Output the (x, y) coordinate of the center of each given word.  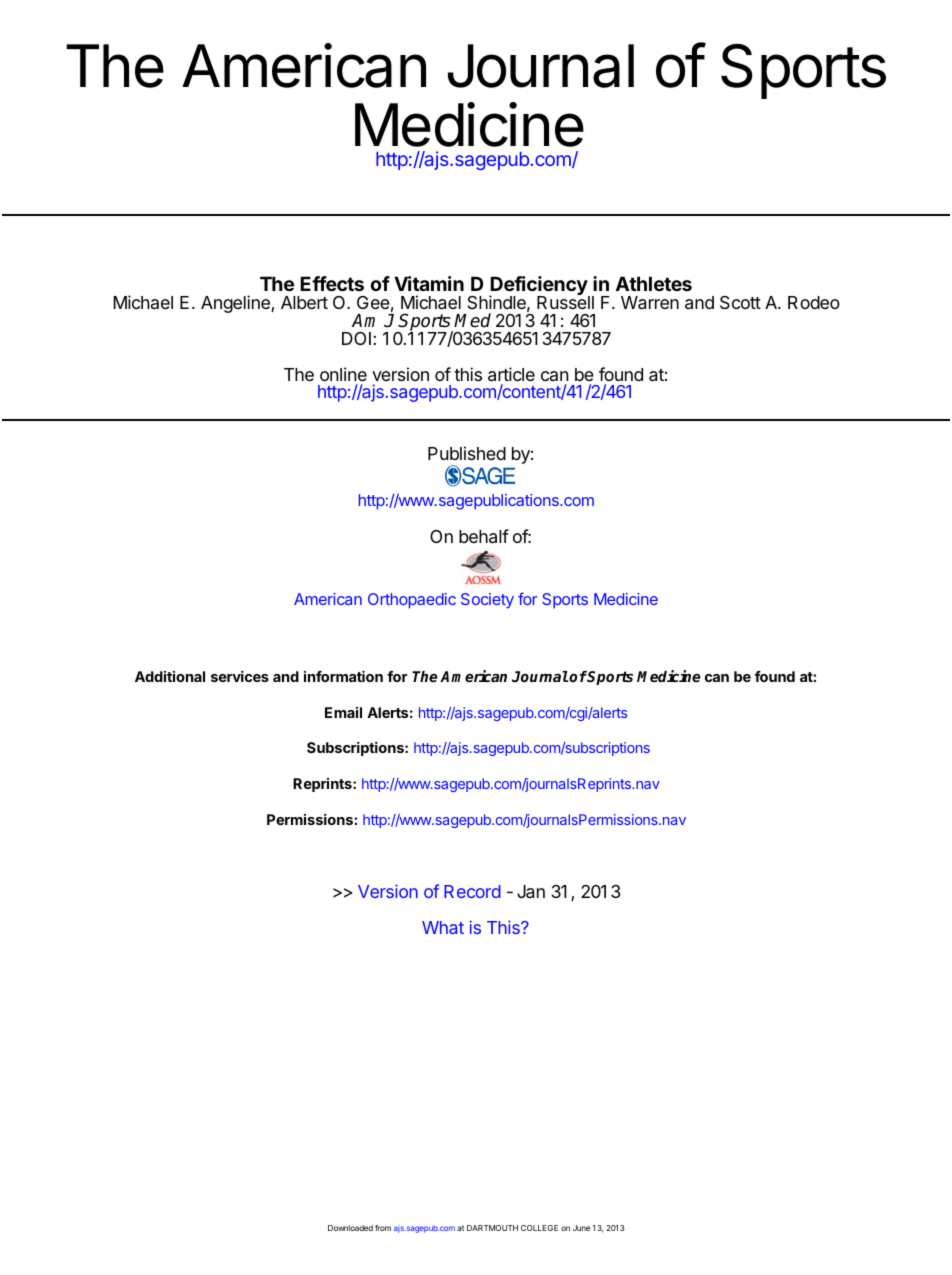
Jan (531, 892)
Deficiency (539, 287)
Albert (304, 302)
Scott (740, 303)
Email (343, 712)
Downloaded (350, 1228)
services (240, 676)
